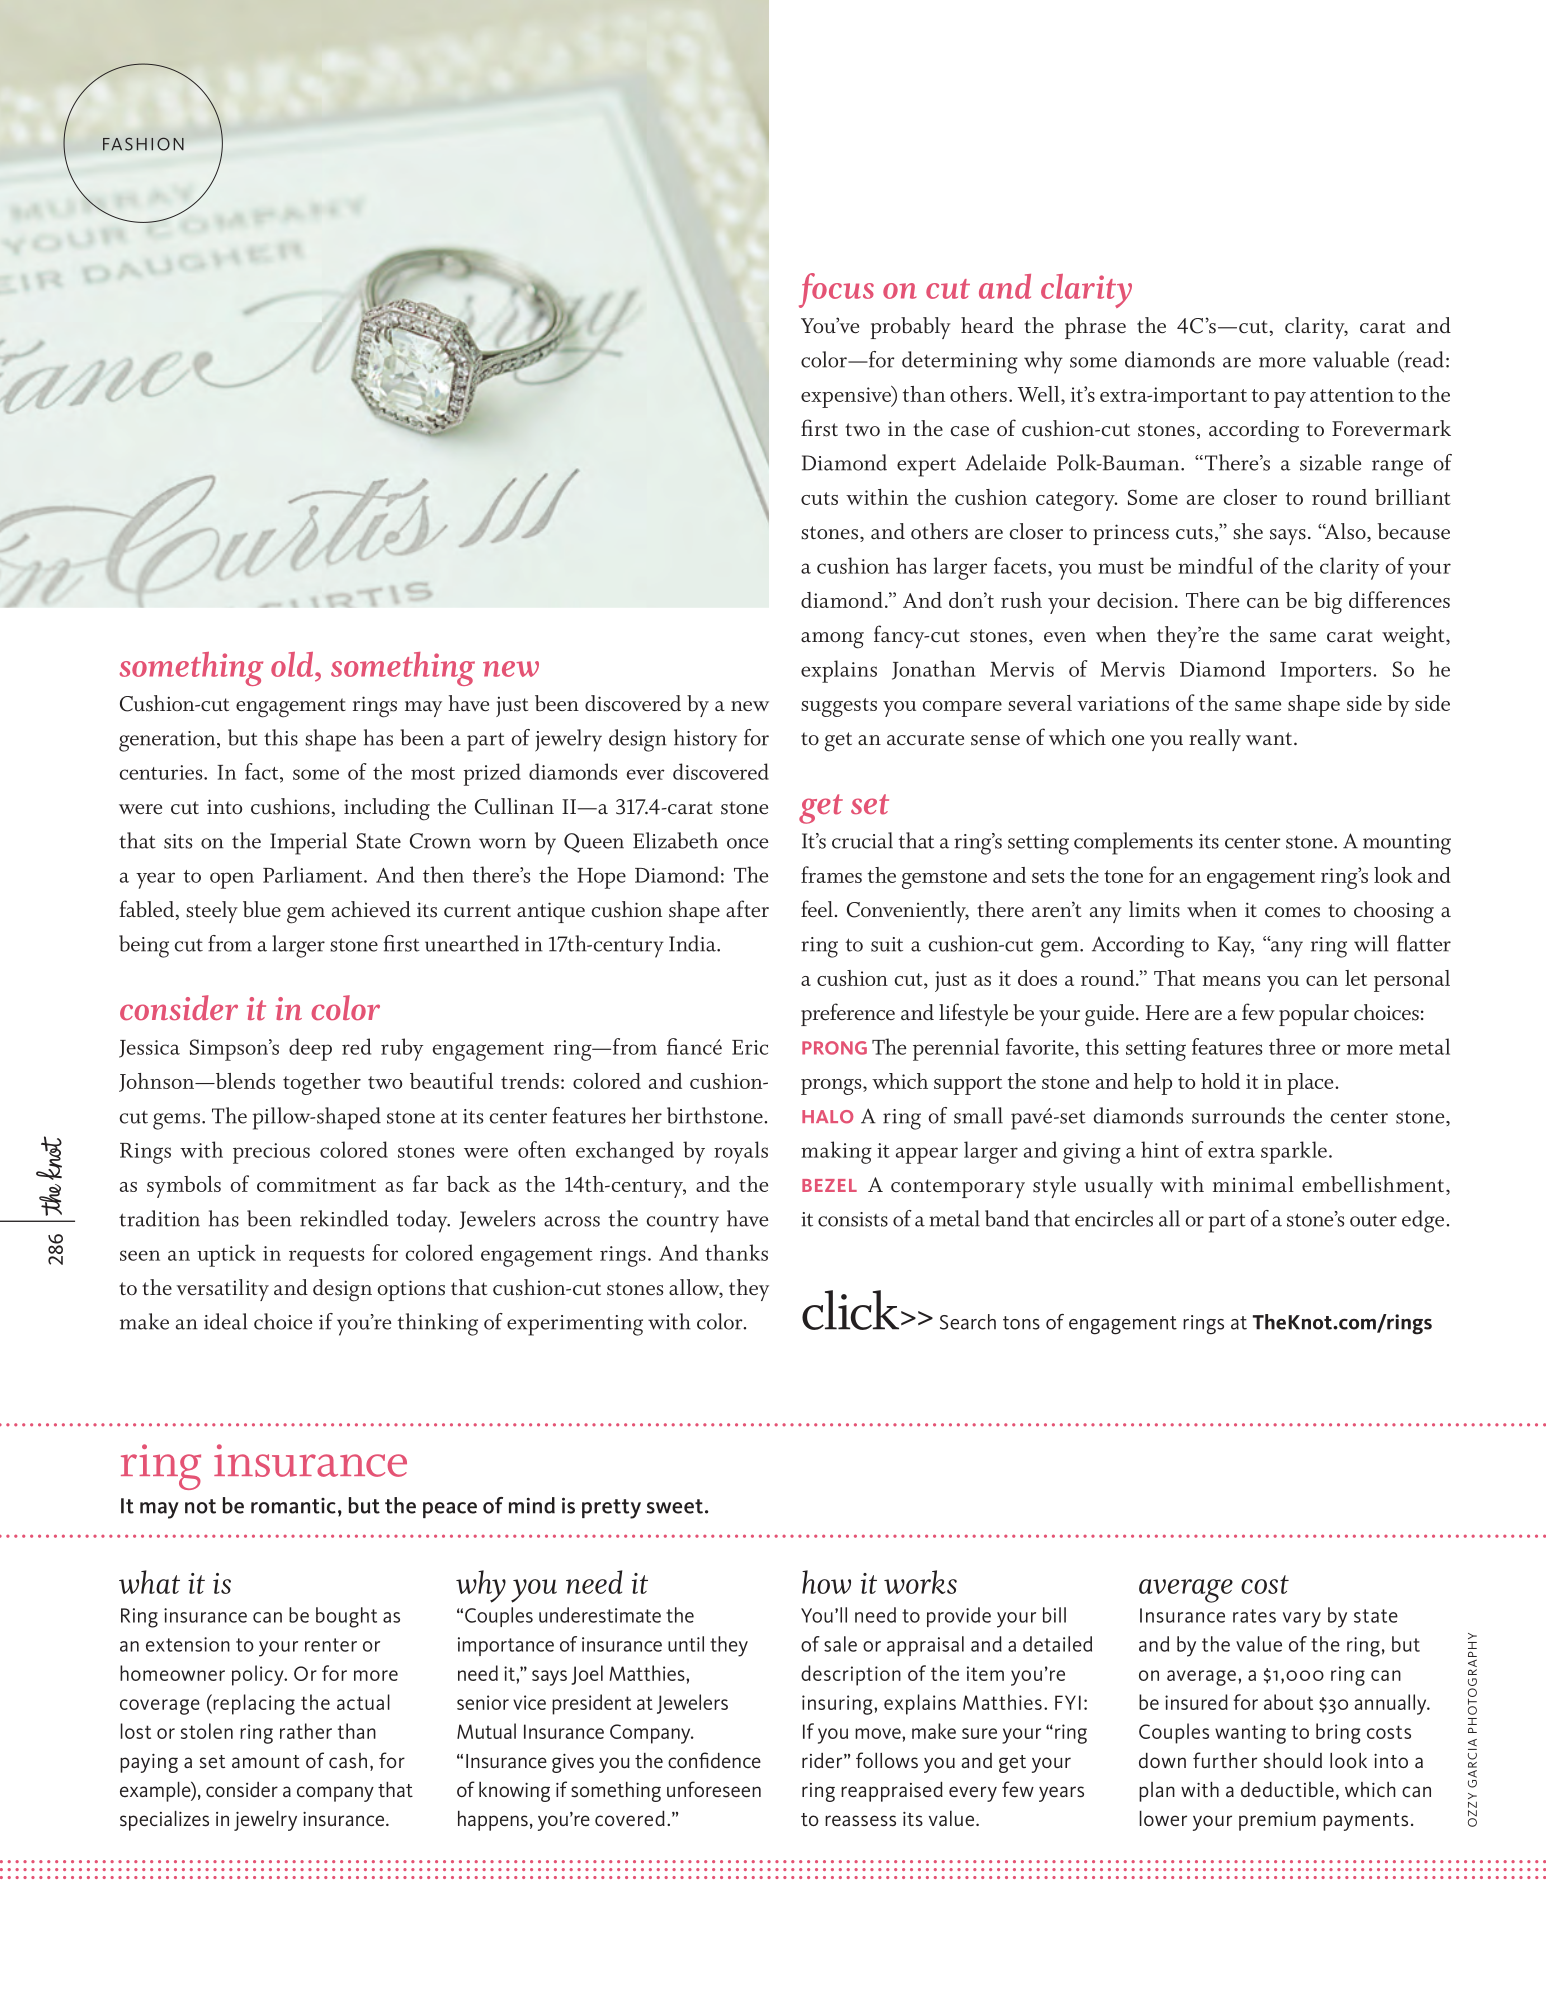 This screenshot has height=1998, width=1546. What do you see at coordinates (836, 290) in the screenshot?
I see `focus` at bounding box center [836, 290].
